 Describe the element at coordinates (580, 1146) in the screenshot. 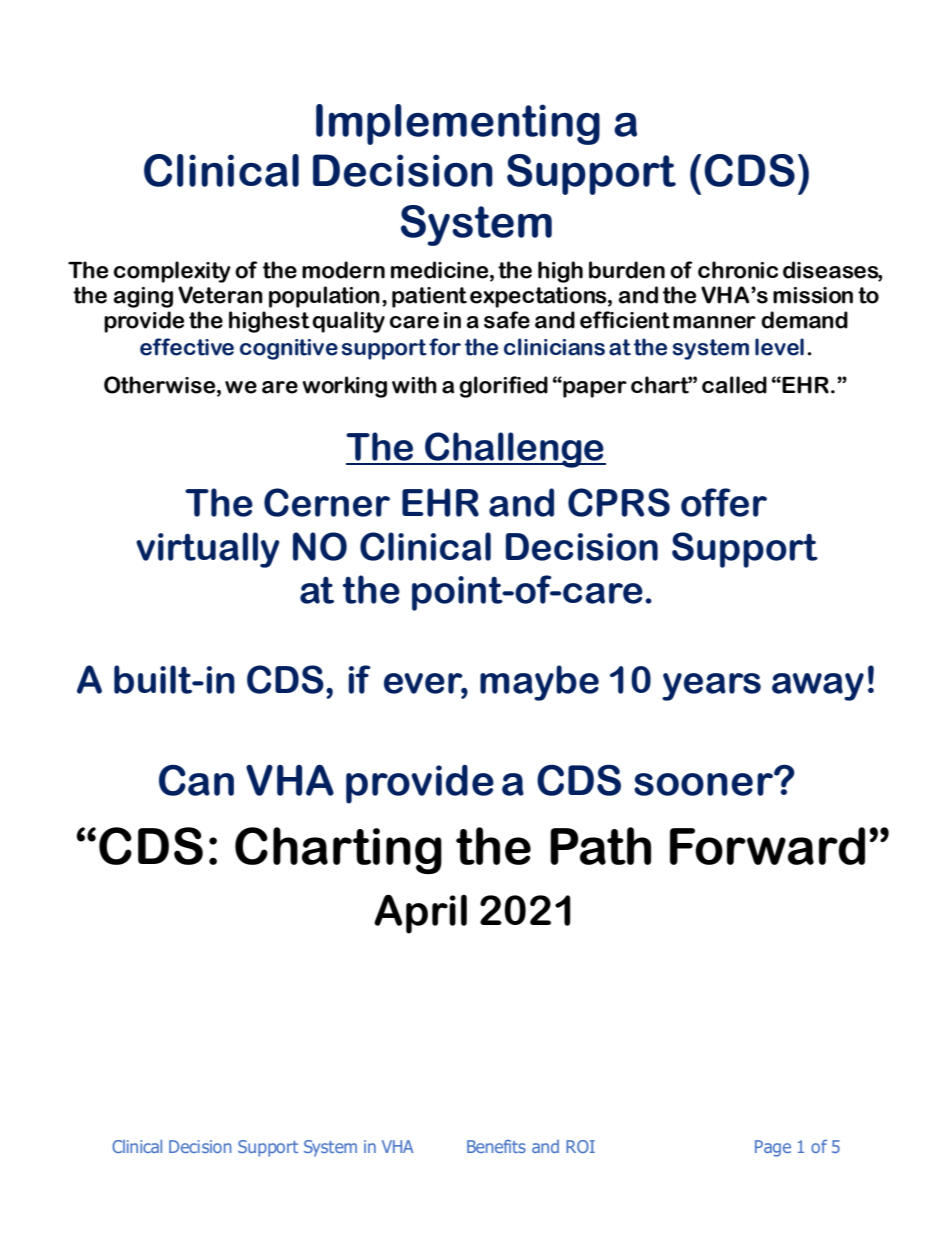

I see `ROI` at that location.
